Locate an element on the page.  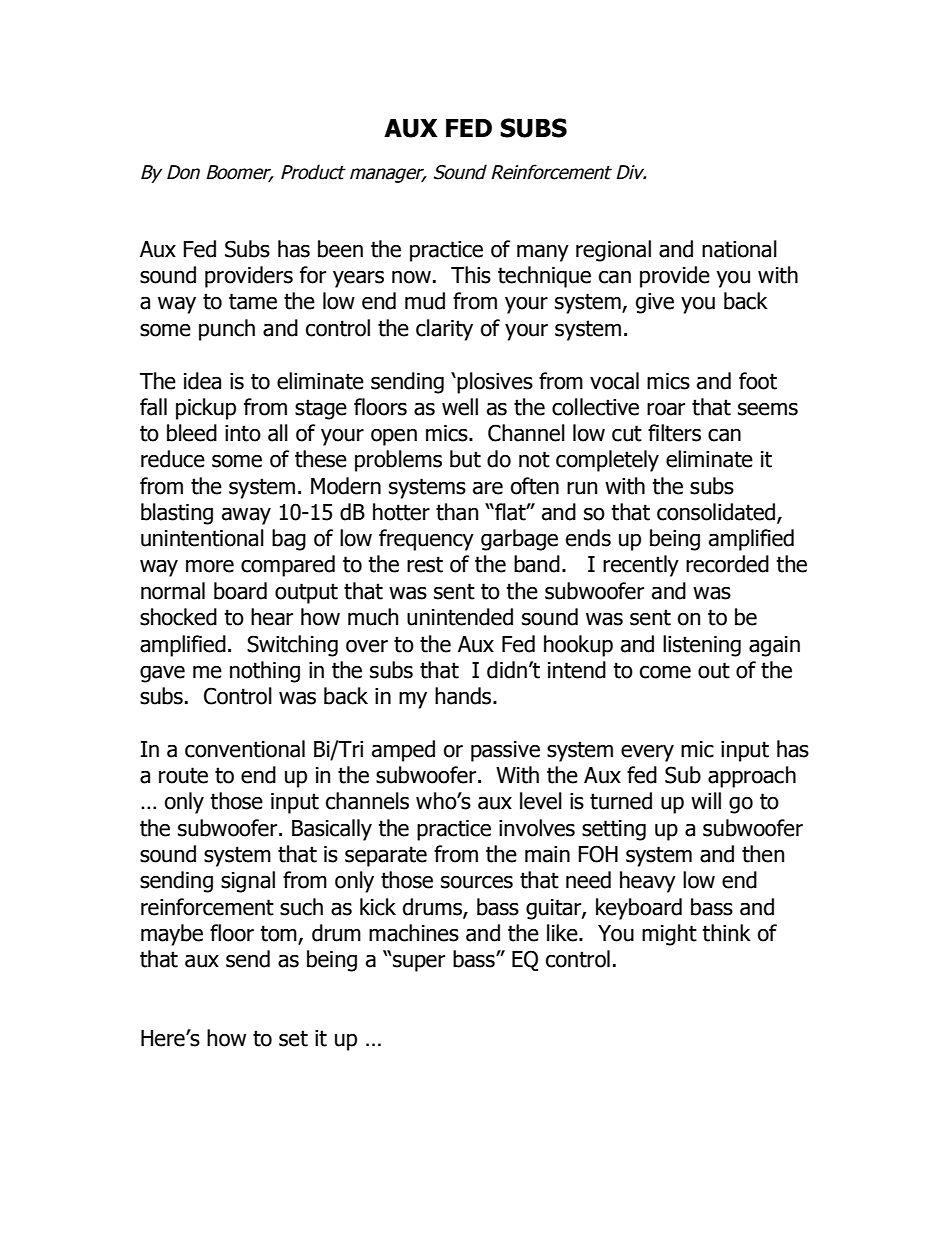
consolidated is located at coordinates (717, 513).
